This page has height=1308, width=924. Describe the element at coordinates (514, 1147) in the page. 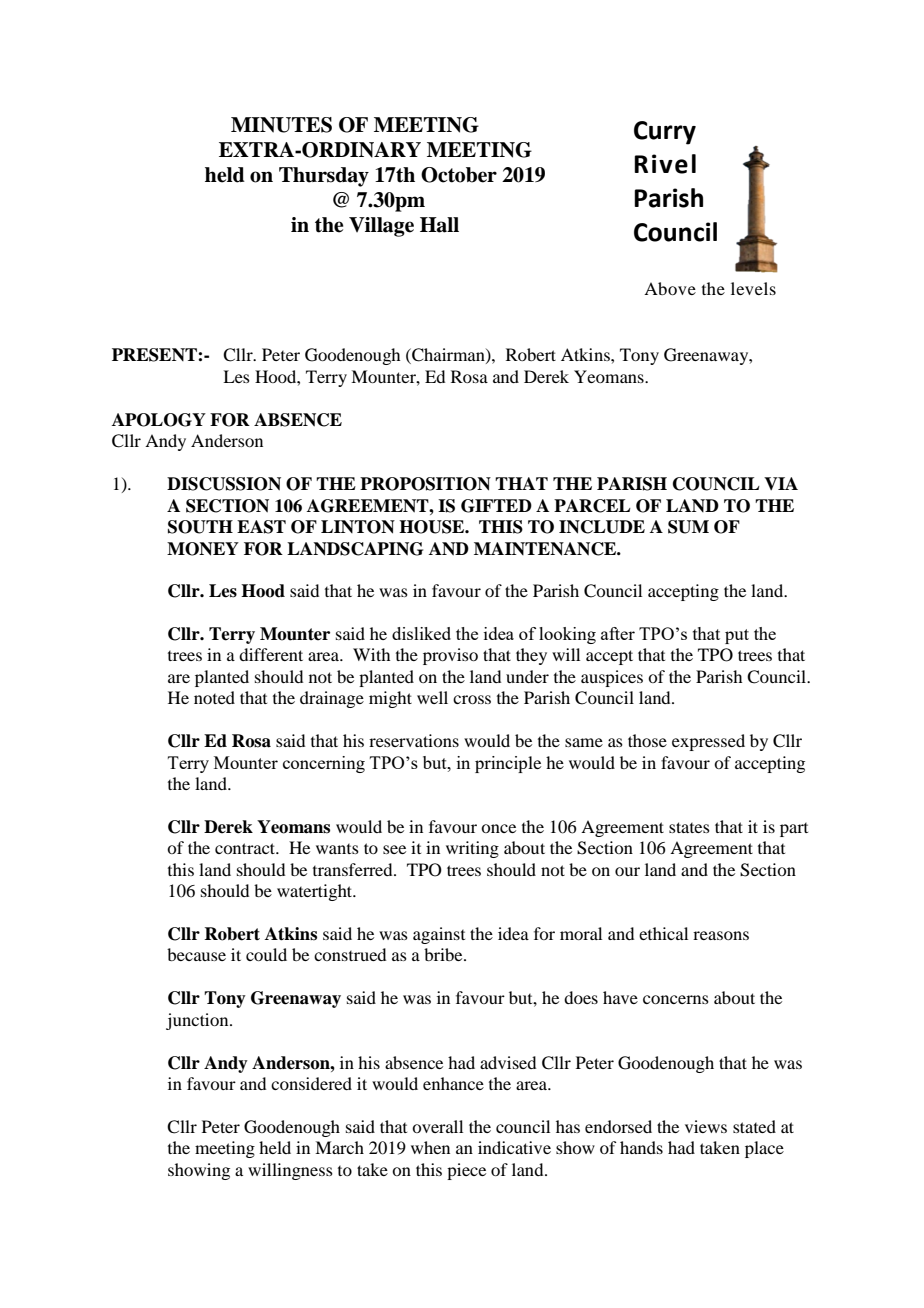

I see `indicative` at that location.
